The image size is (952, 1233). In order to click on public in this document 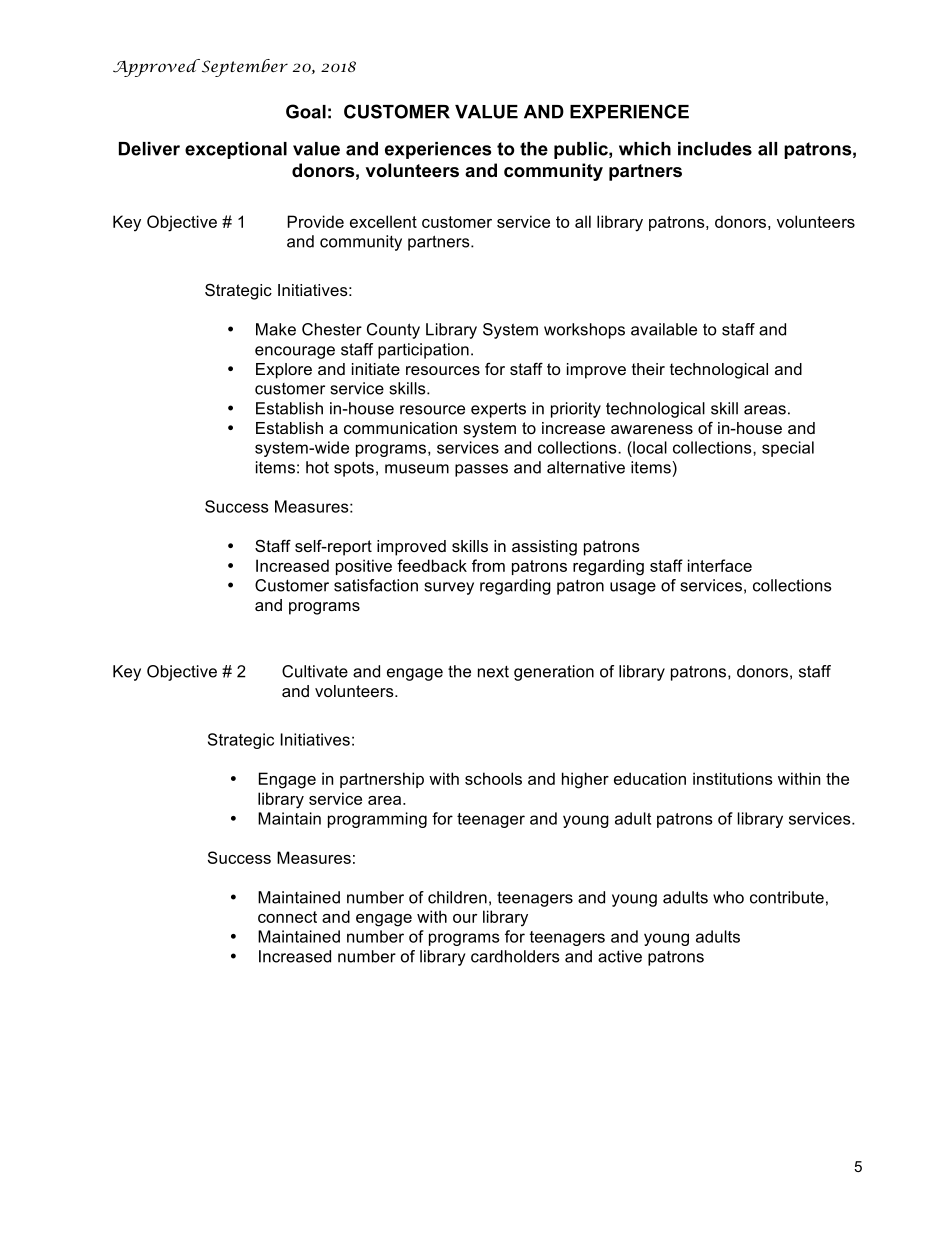, I will do `click(582, 150)`.
